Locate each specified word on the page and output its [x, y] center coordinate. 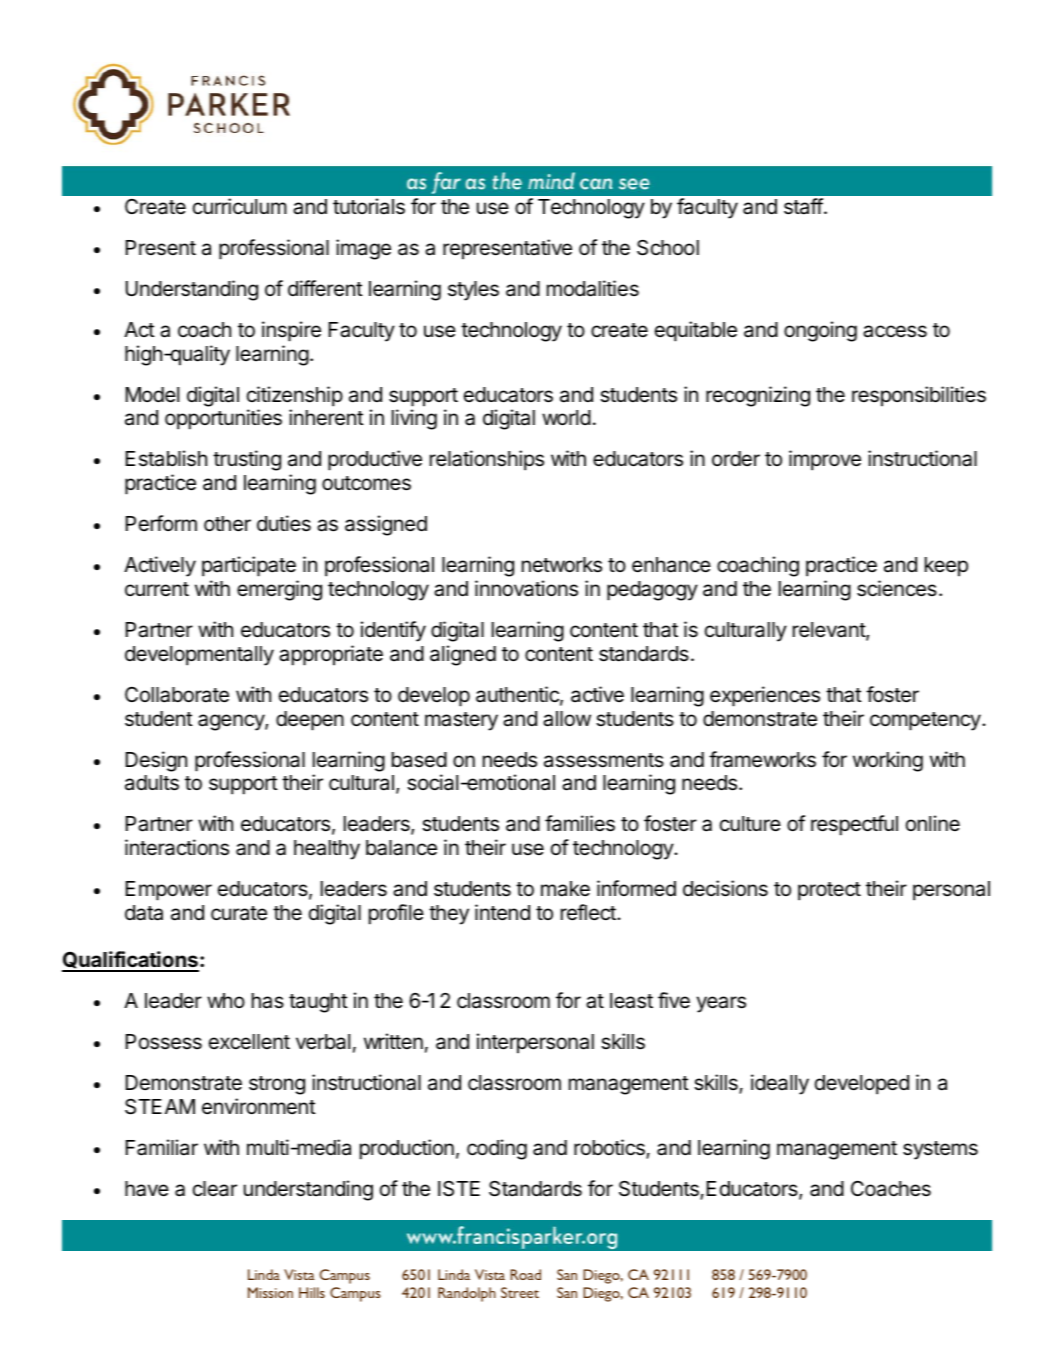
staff [803, 206]
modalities [593, 288]
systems [940, 1150]
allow [567, 719]
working [888, 761]
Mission [270, 1292]
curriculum [240, 206]
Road [525, 1274]
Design [156, 761]
